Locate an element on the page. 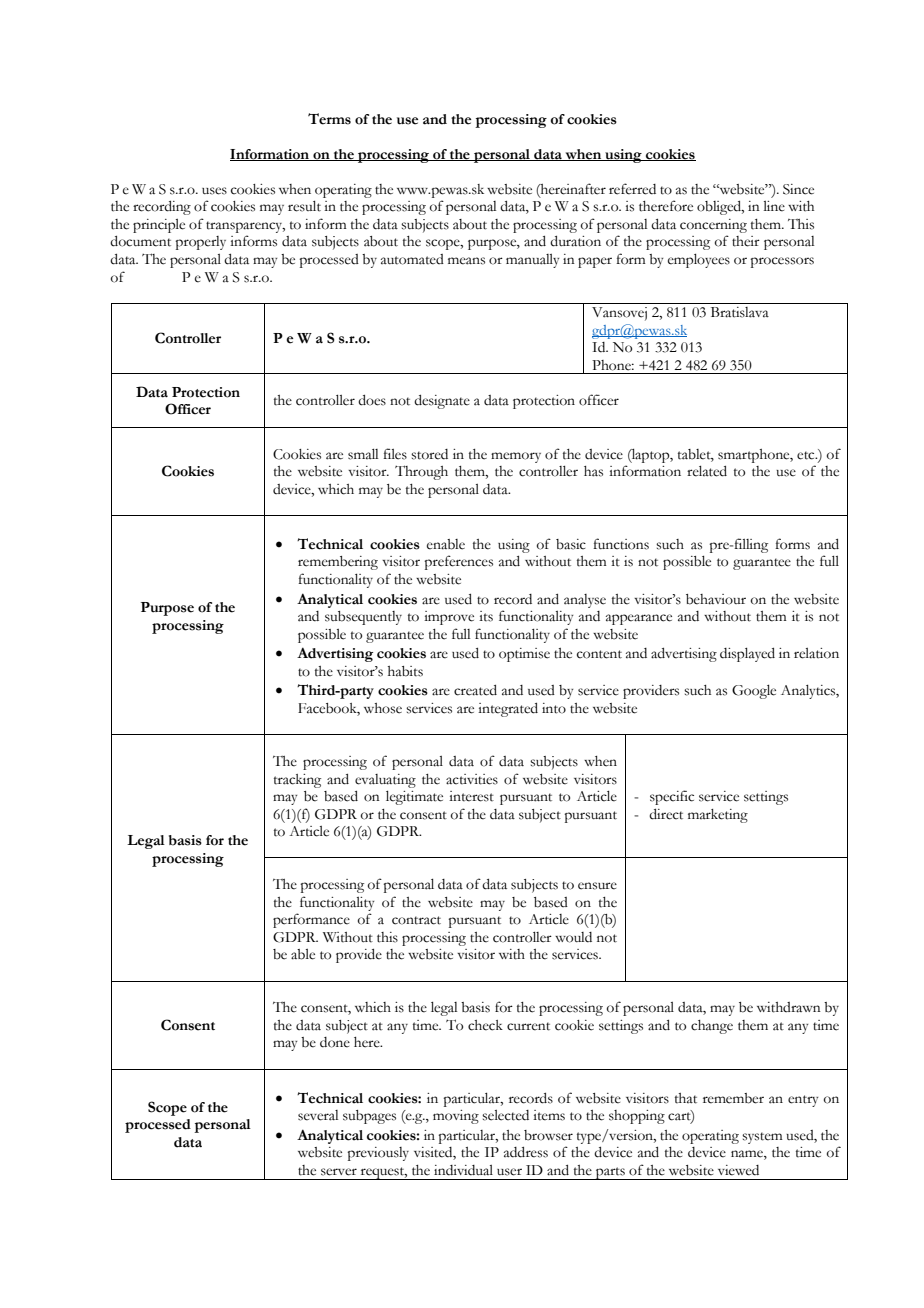 Image resolution: width=924 pixels, height=1308 pixels. several is located at coordinates (318, 1115).
